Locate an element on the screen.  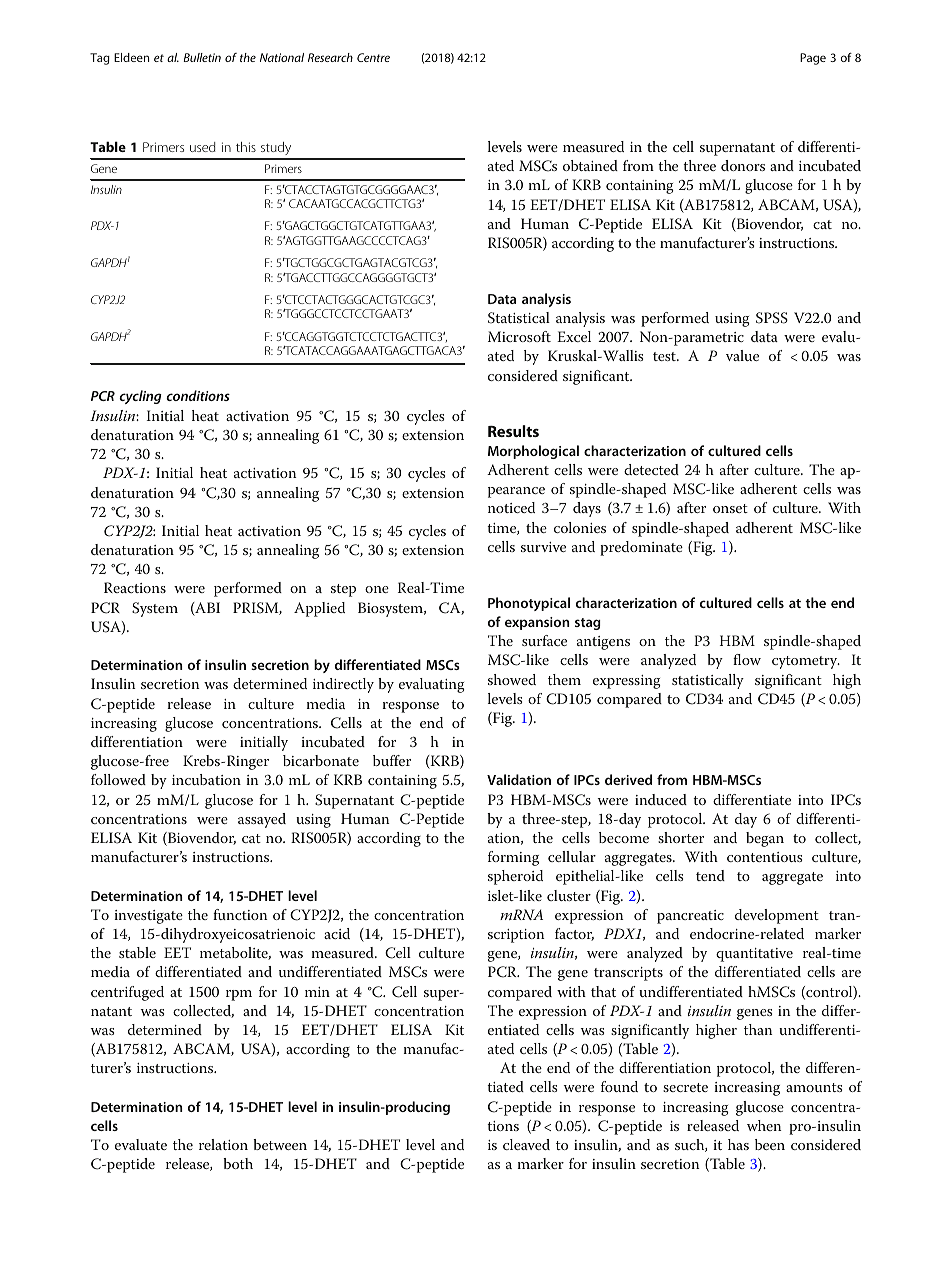
cycling is located at coordinates (140, 397).
